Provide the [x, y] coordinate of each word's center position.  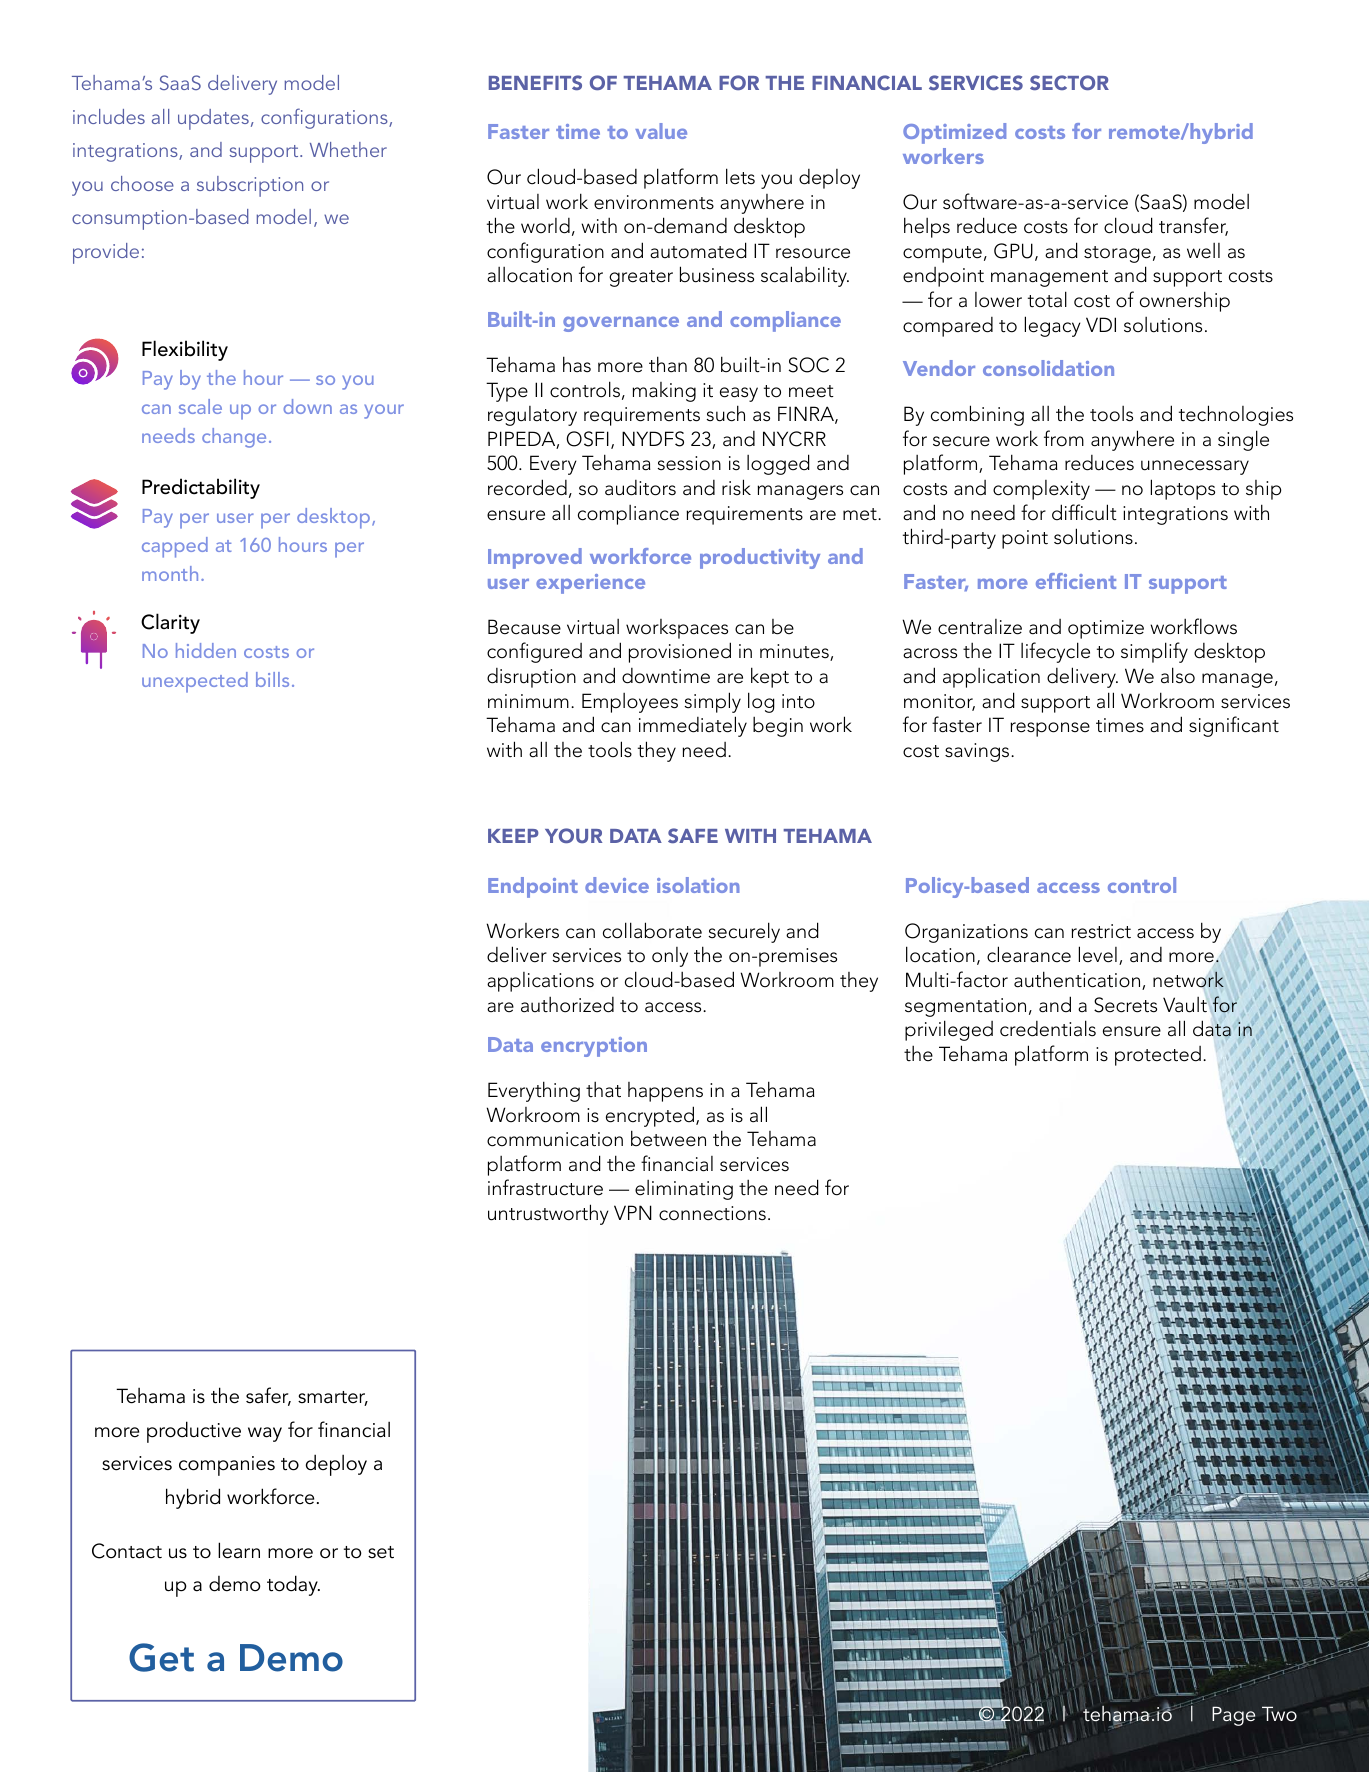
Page [1233, 1716]
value [661, 131]
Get [161, 1657]
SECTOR [1069, 82]
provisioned [680, 652]
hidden [206, 650]
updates [213, 119]
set [381, 1552]
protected [1158, 1056]
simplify [1154, 652]
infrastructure [545, 1187]
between [668, 1138]
